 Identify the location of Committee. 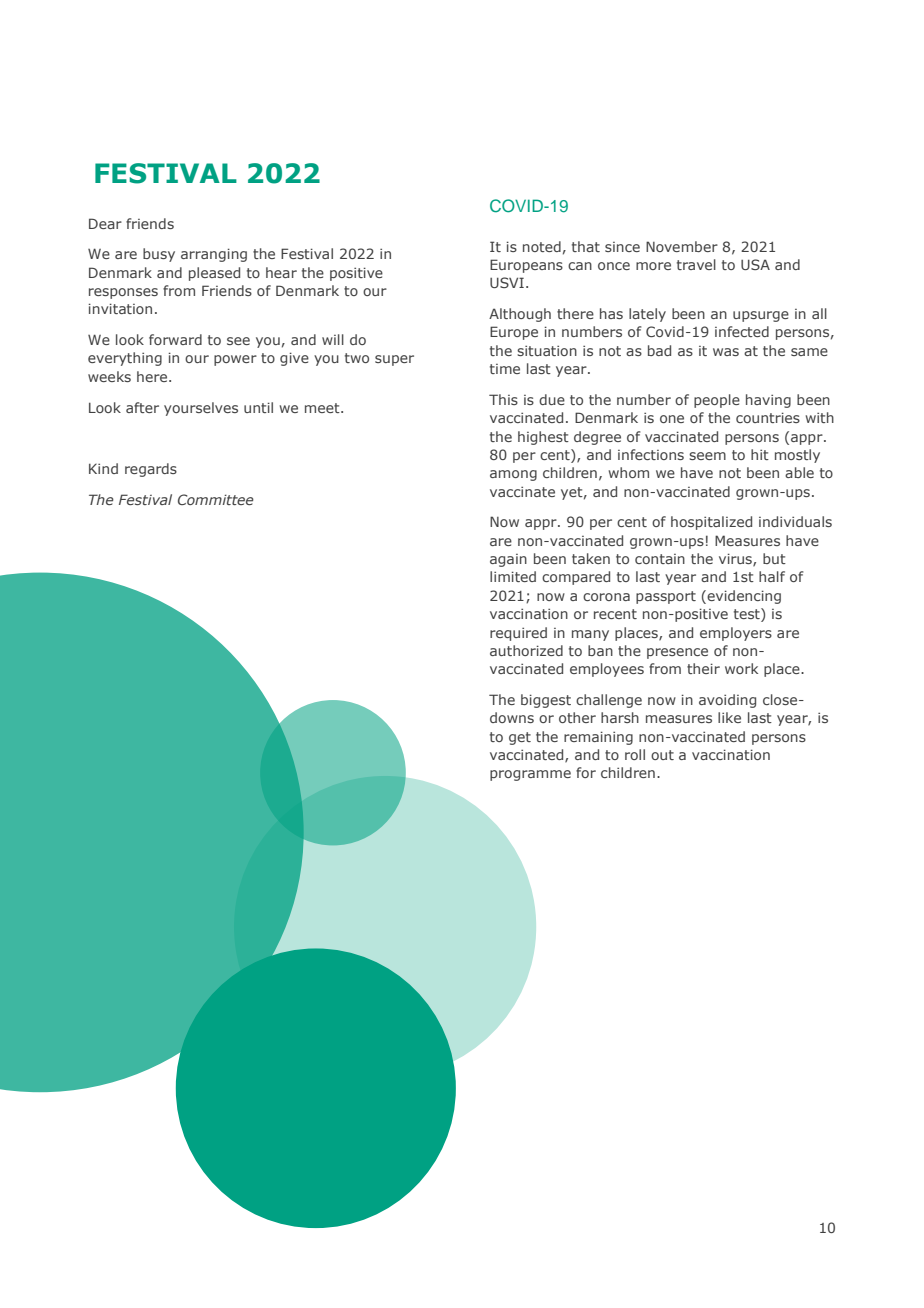
(216, 499).
